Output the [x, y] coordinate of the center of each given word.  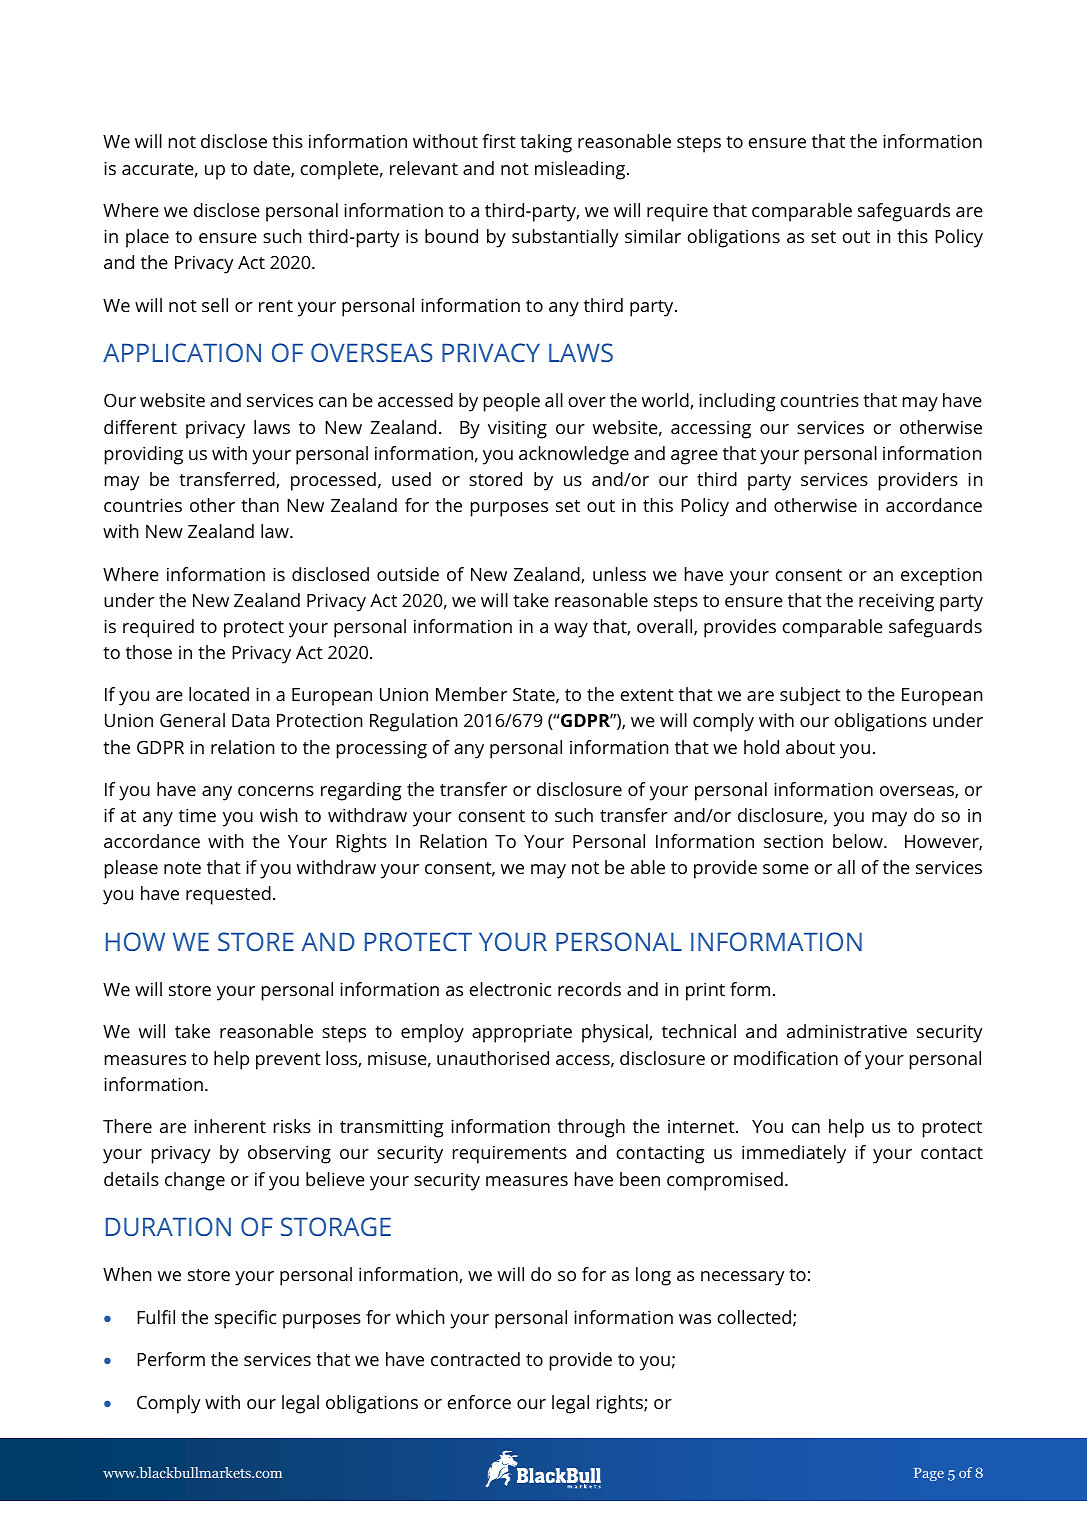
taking [546, 143]
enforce [479, 1402]
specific [245, 1319]
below [859, 841]
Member [471, 694]
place [147, 238]
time [197, 815]
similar [653, 236]
